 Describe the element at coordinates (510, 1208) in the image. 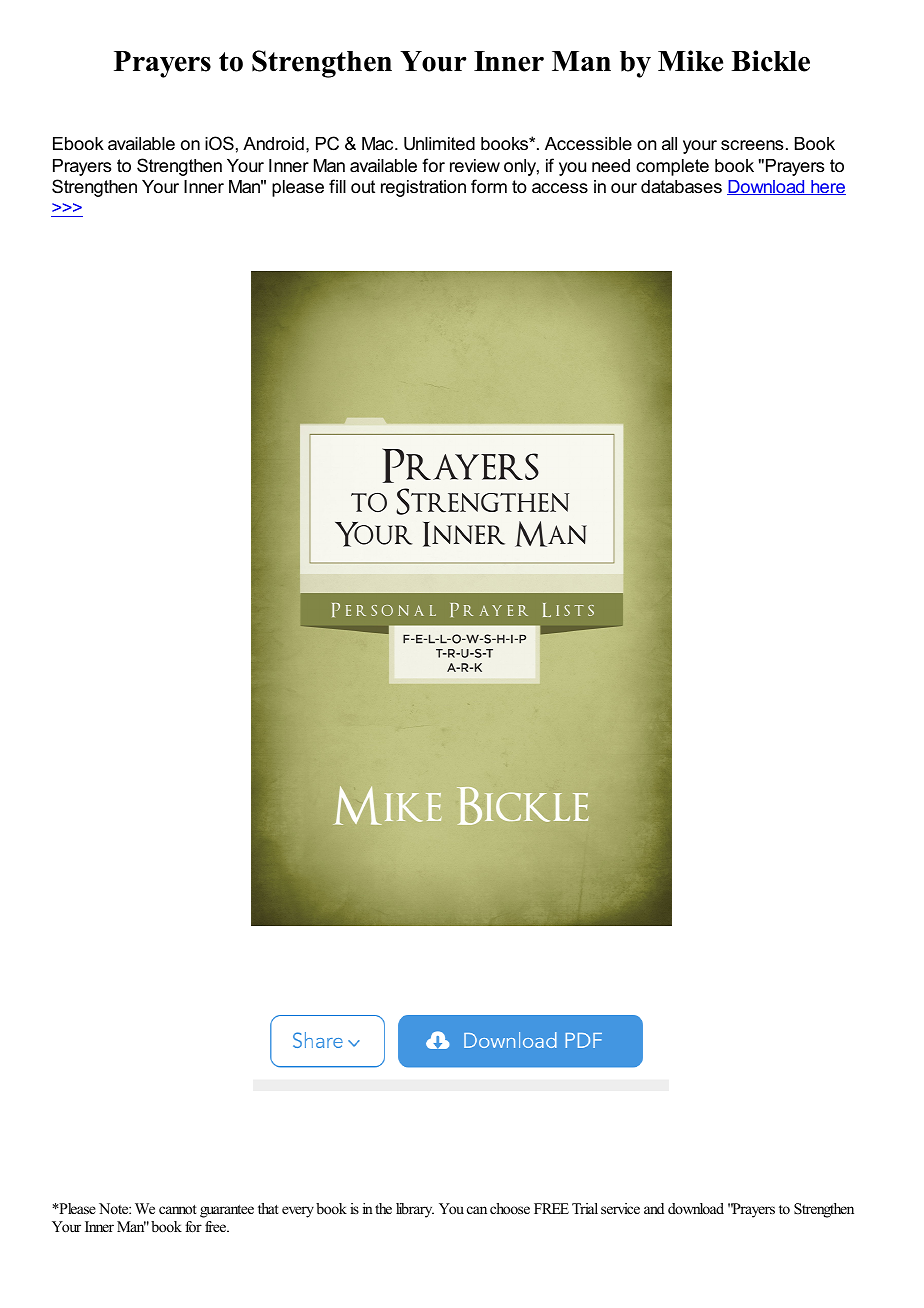

I see `choose` at that location.
